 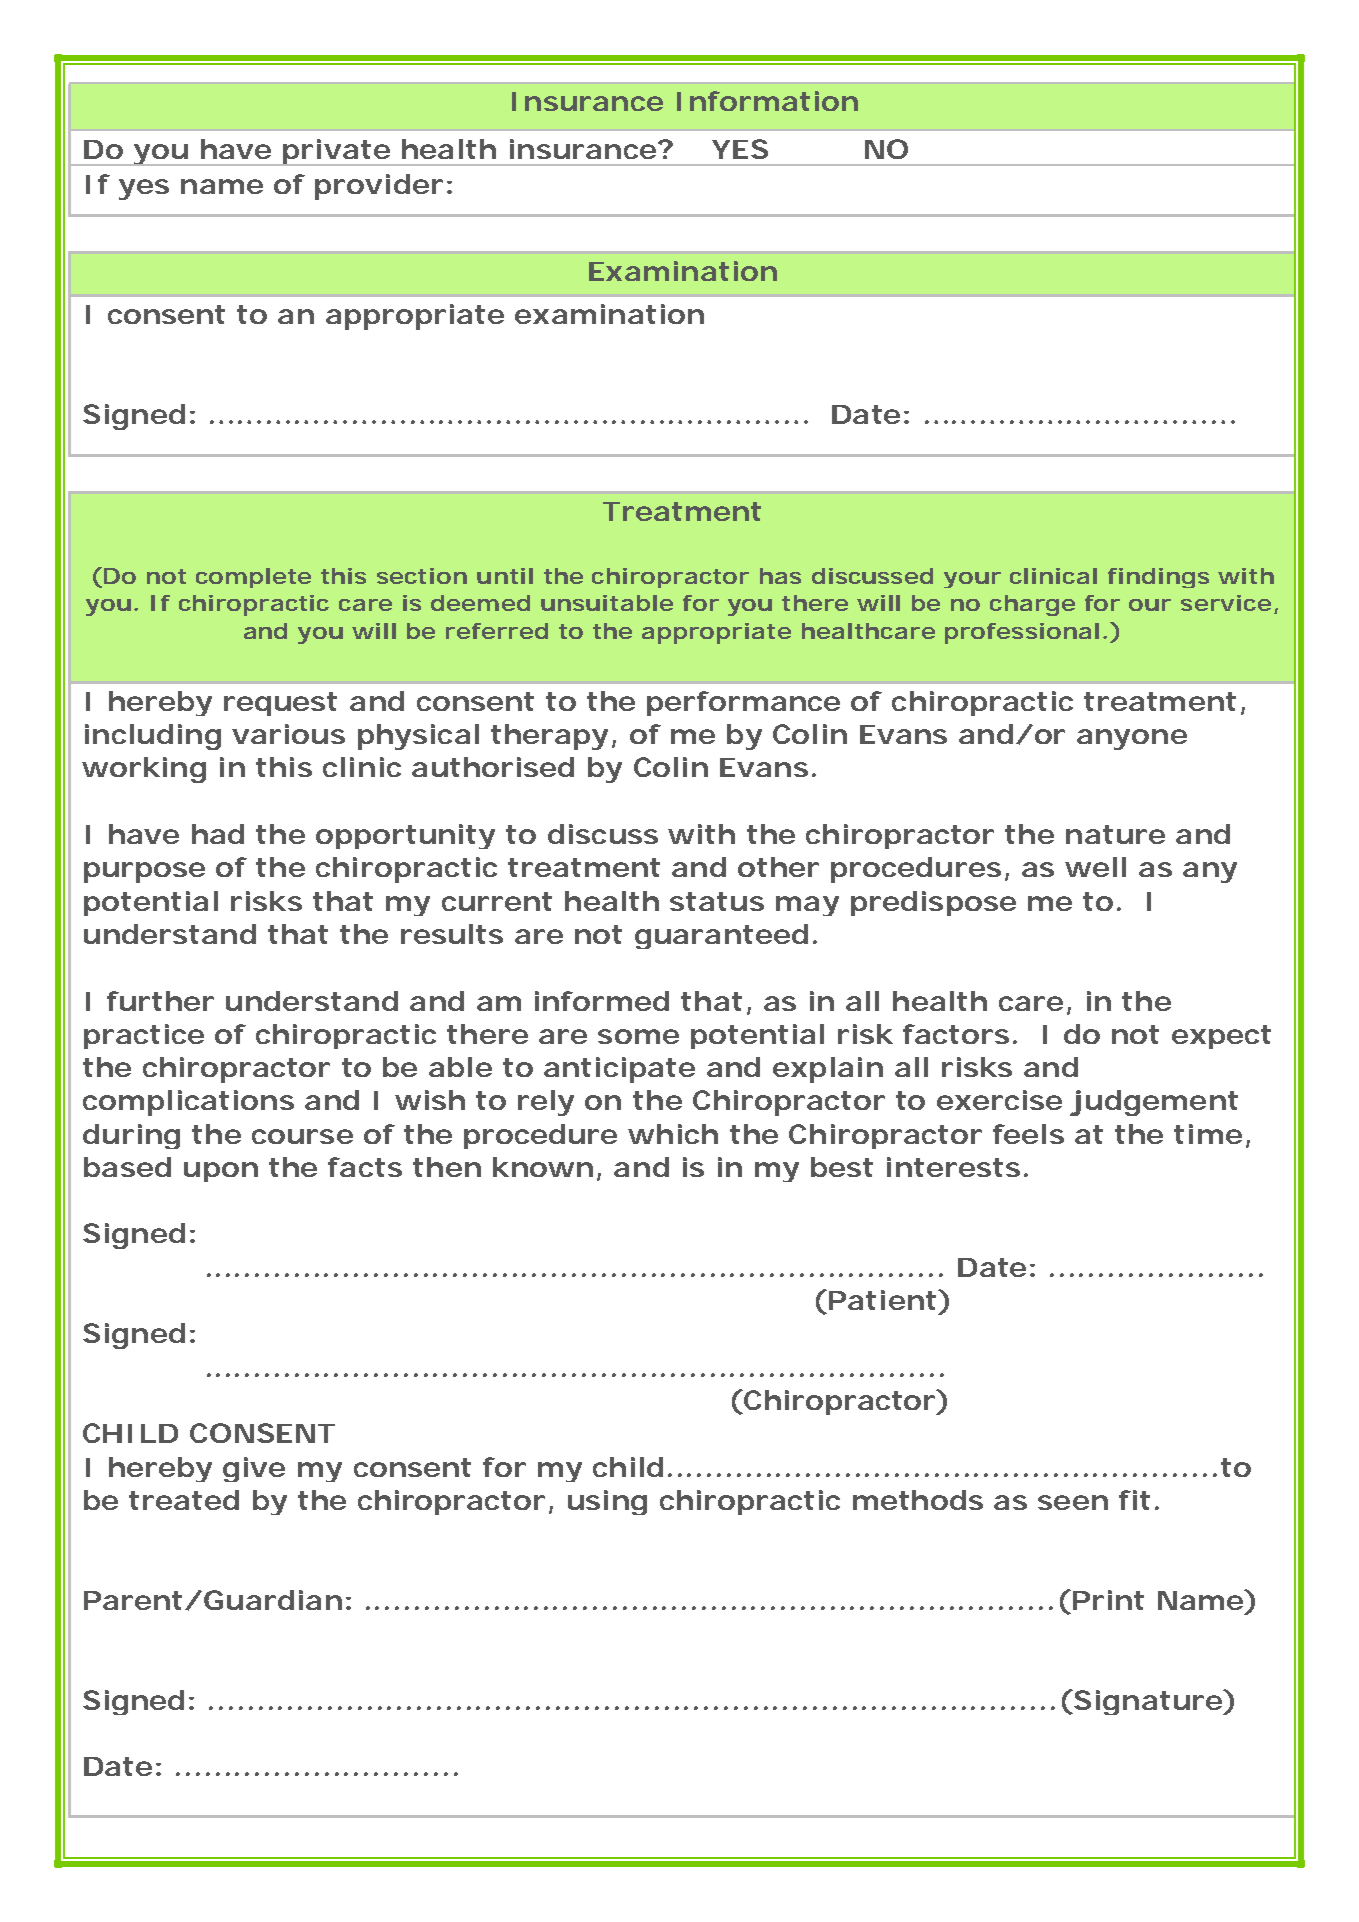 I want to click on using, so click(x=607, y=1502).
